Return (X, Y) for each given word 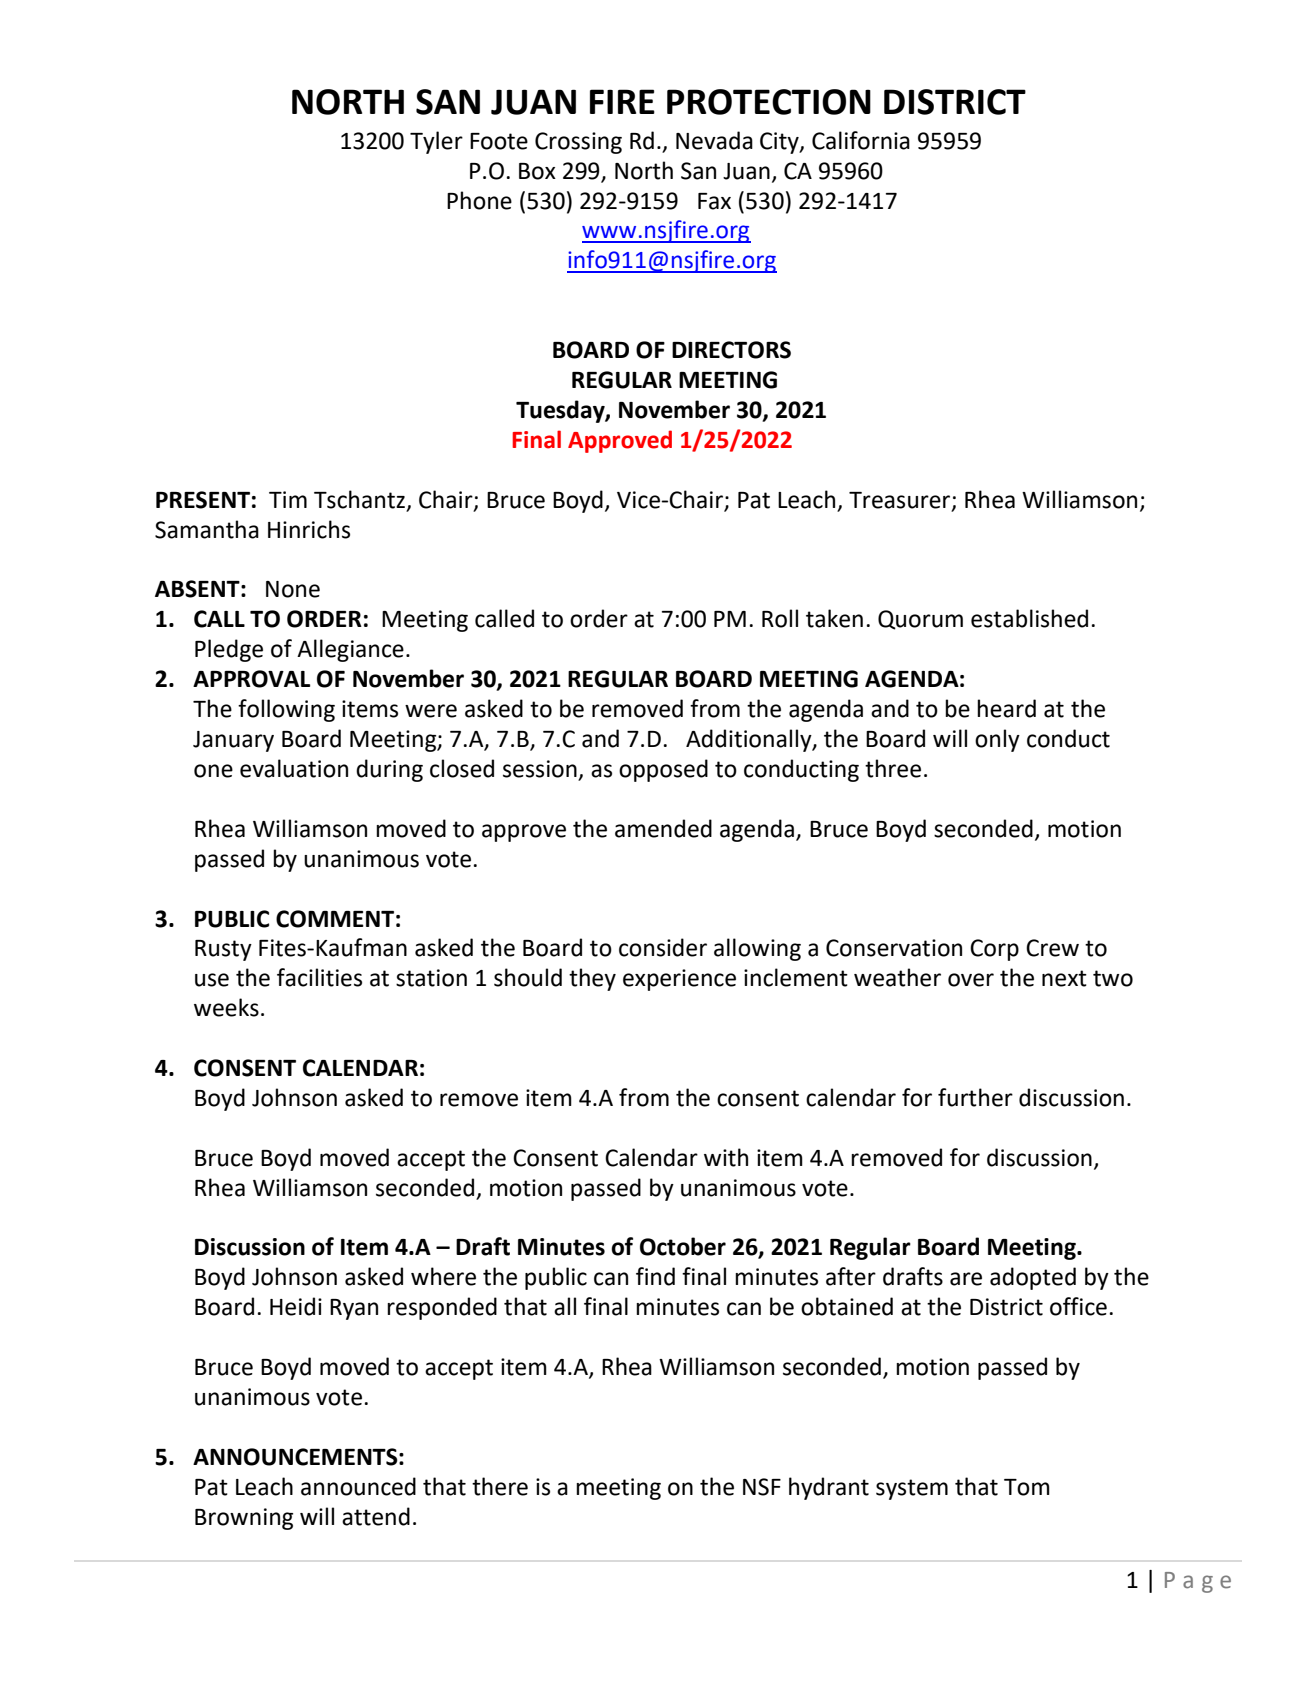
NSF (762, 1487)
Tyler (436, 142)
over (971, 980)
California (861, 140)
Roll (780, 618)
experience (679, 980)
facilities (319, 977)
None (293, 589)
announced (358, 1486)
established (1029, 618)
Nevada (714, 140)
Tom (1027, 1487)
